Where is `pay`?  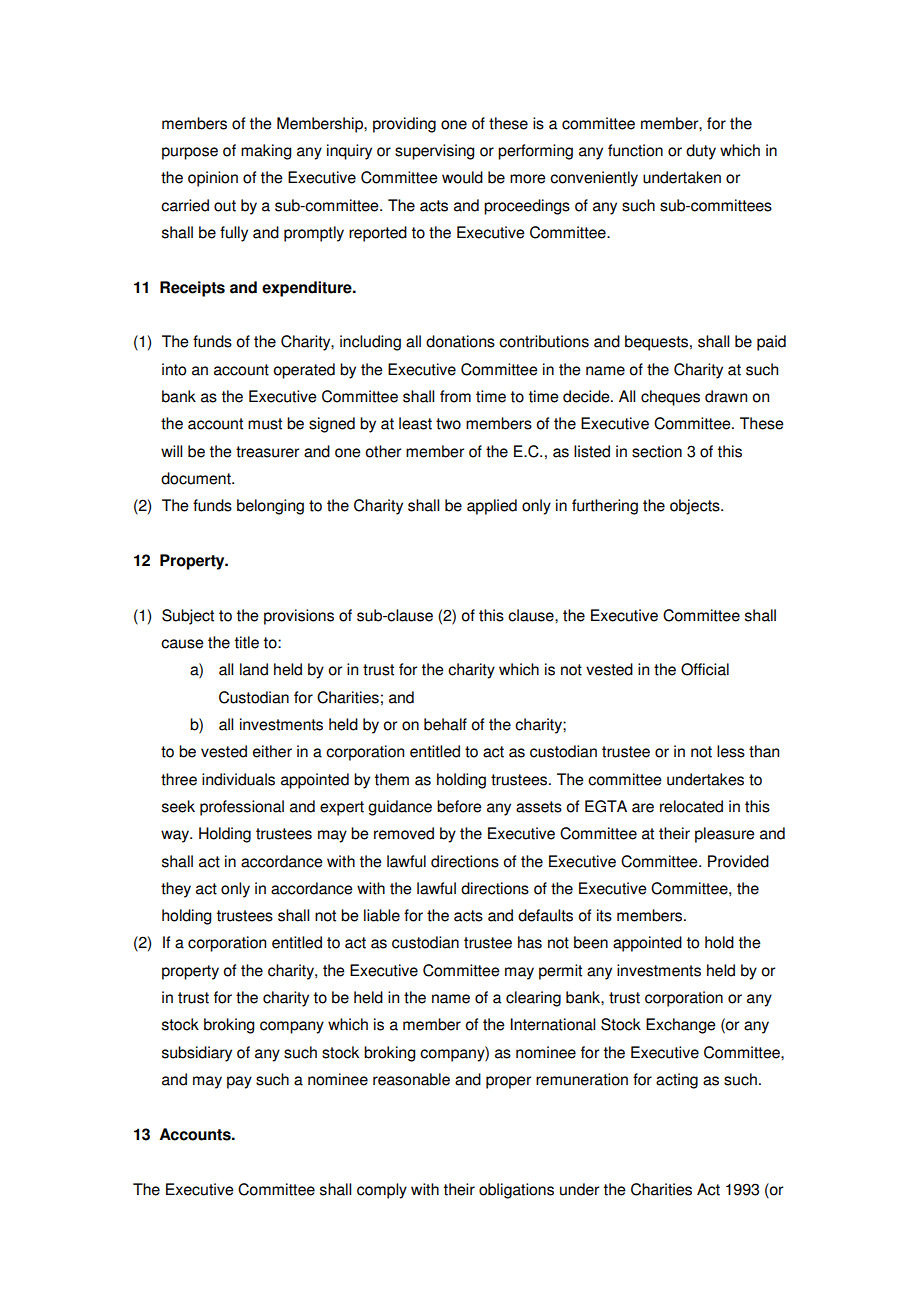
pay is located at coordinates (239, 1082).
